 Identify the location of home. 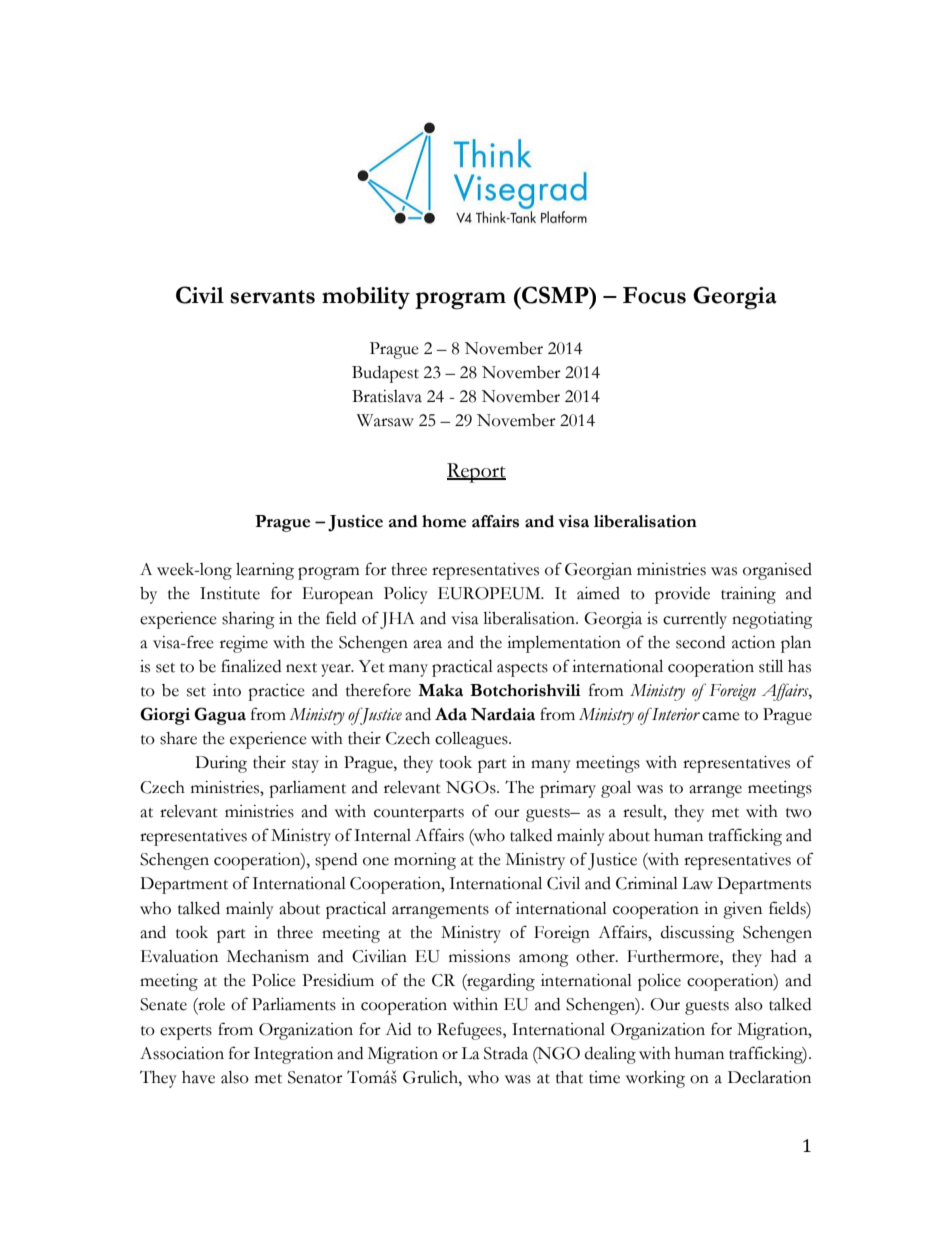
(444, 521).
